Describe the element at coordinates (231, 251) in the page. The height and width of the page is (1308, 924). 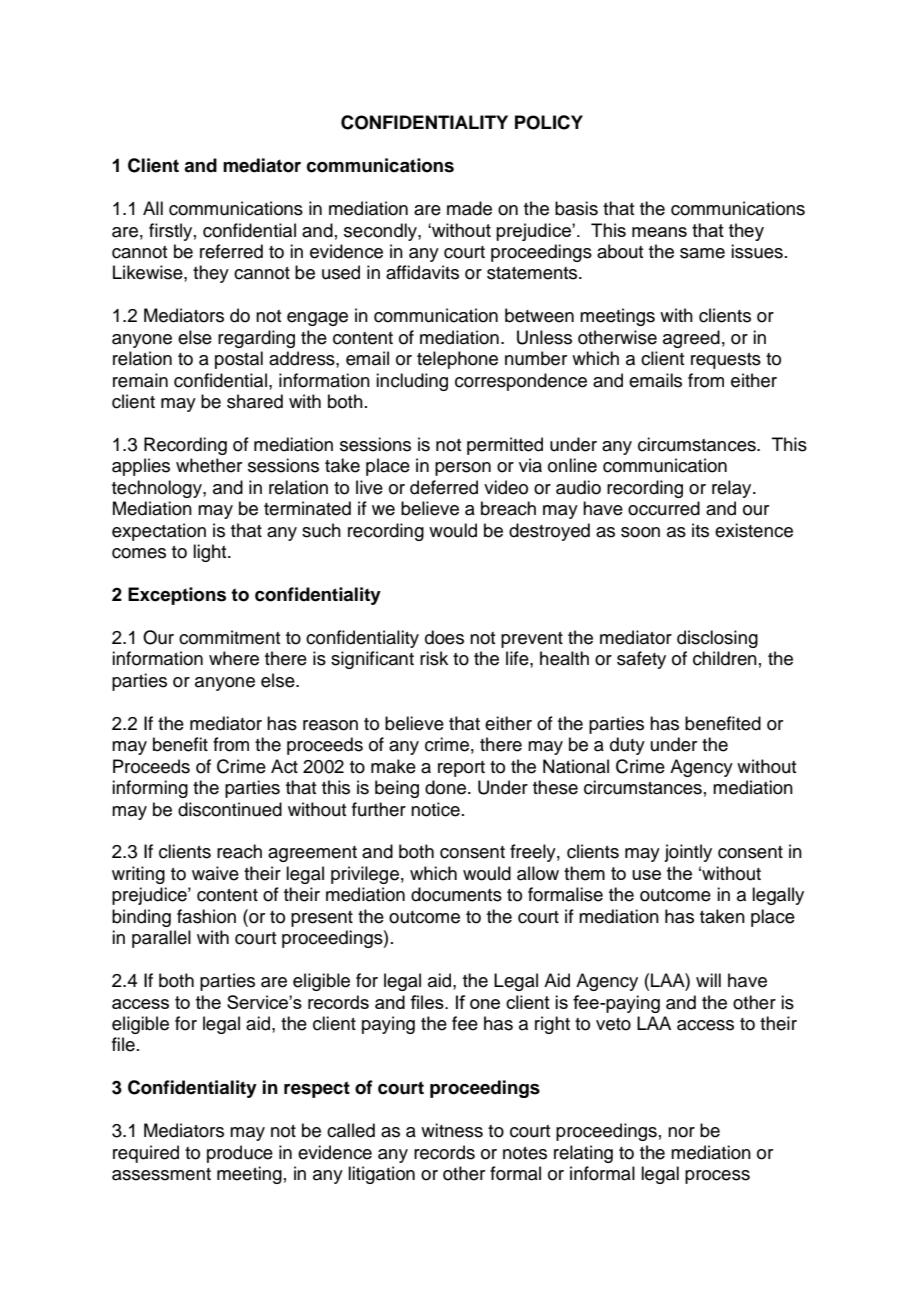
I see `referred` at that location.
